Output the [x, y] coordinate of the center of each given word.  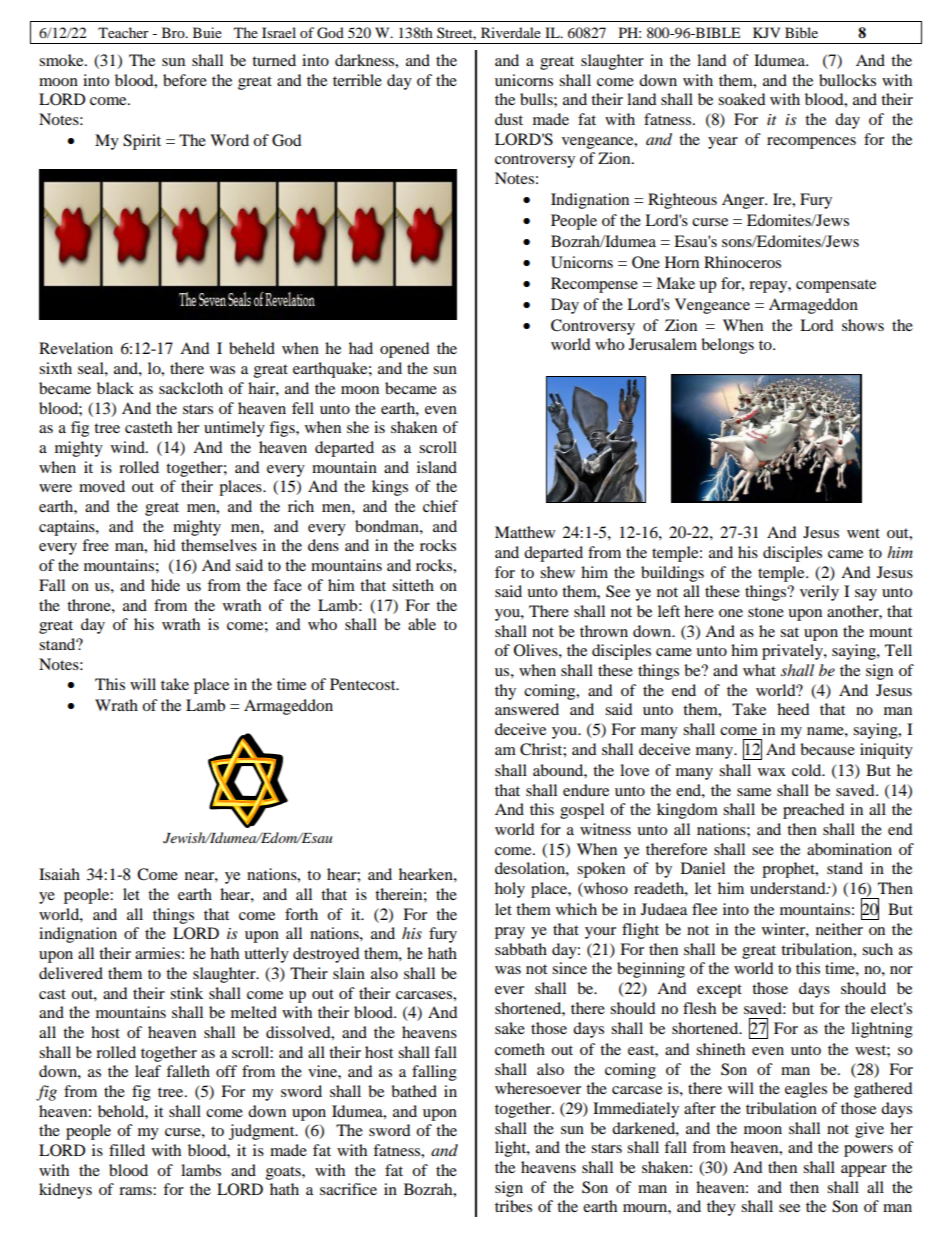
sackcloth [191, 388]
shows [863, 325]
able [422, 624]
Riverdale [511, 32]
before [185, 80]
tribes [513, 1206]
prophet [789, 870]
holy [510, 890]
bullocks [847, 80]
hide [165, 585]
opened [405, 350]
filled [127, 1150]
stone [766, 612]
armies [157, 953]
